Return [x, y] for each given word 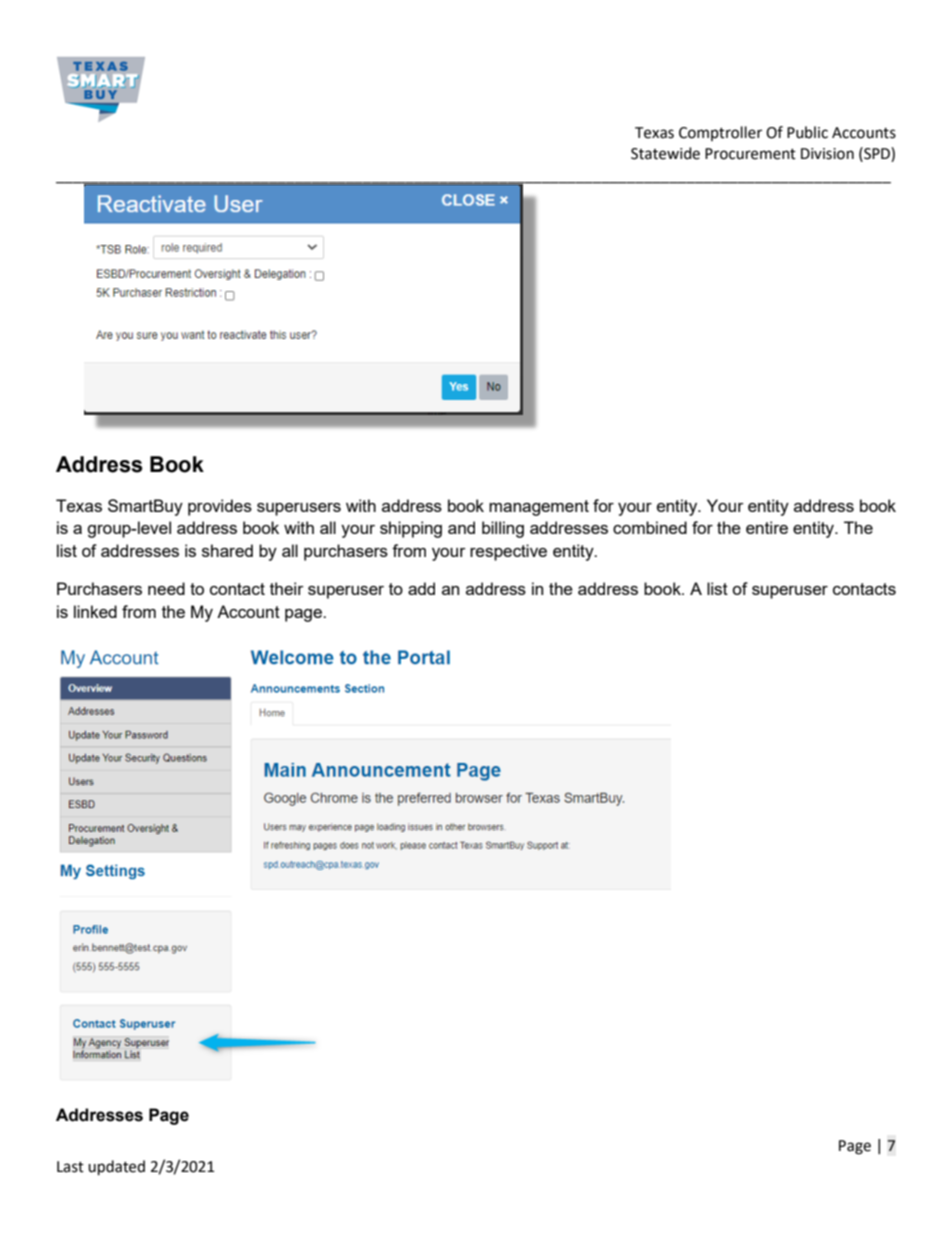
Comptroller [720, 133]
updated [116, 1168]
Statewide [665, 153]
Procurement [750, 154]
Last [70, 1167]
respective [508, 552]
